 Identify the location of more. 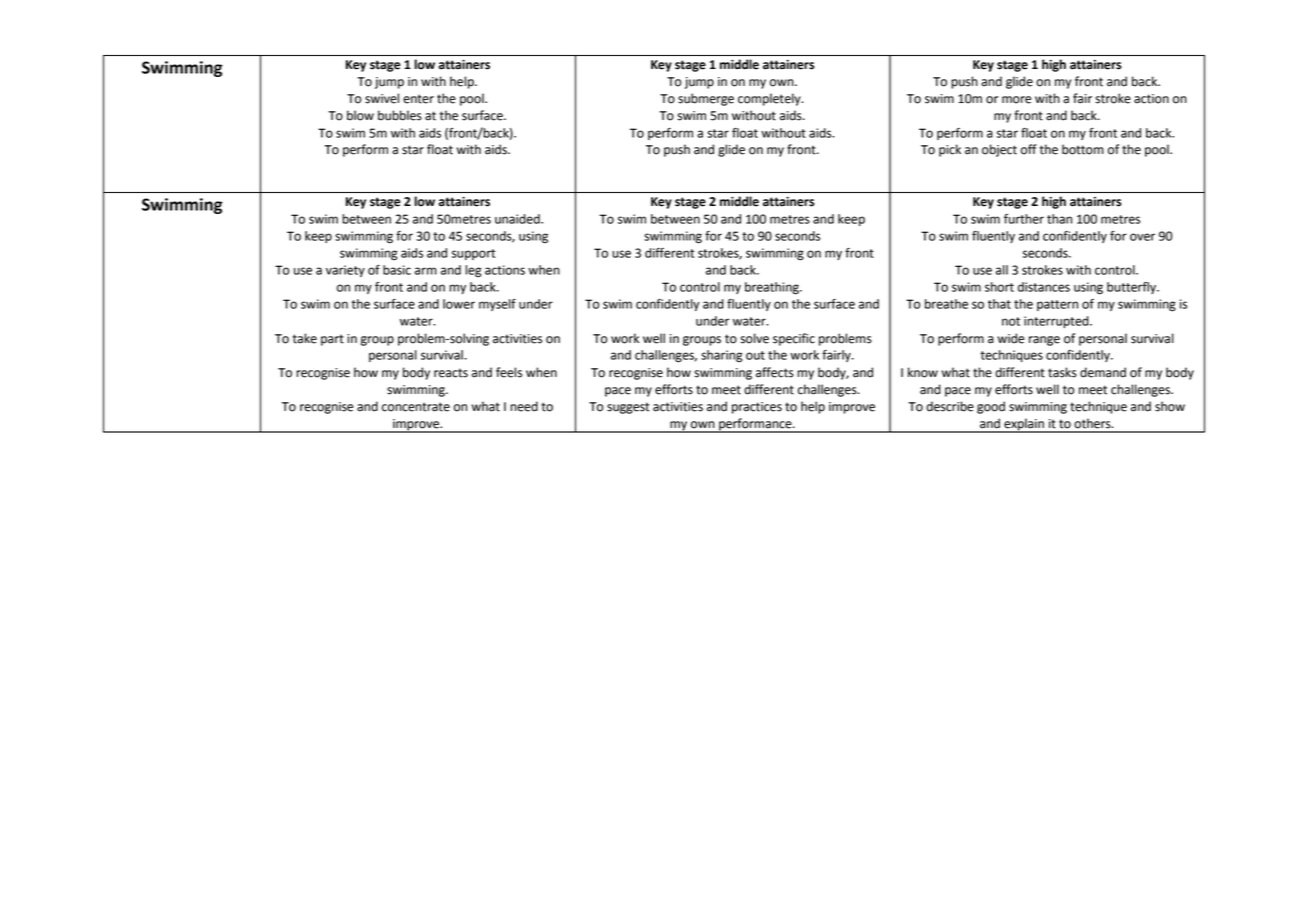
(1016, 100).
